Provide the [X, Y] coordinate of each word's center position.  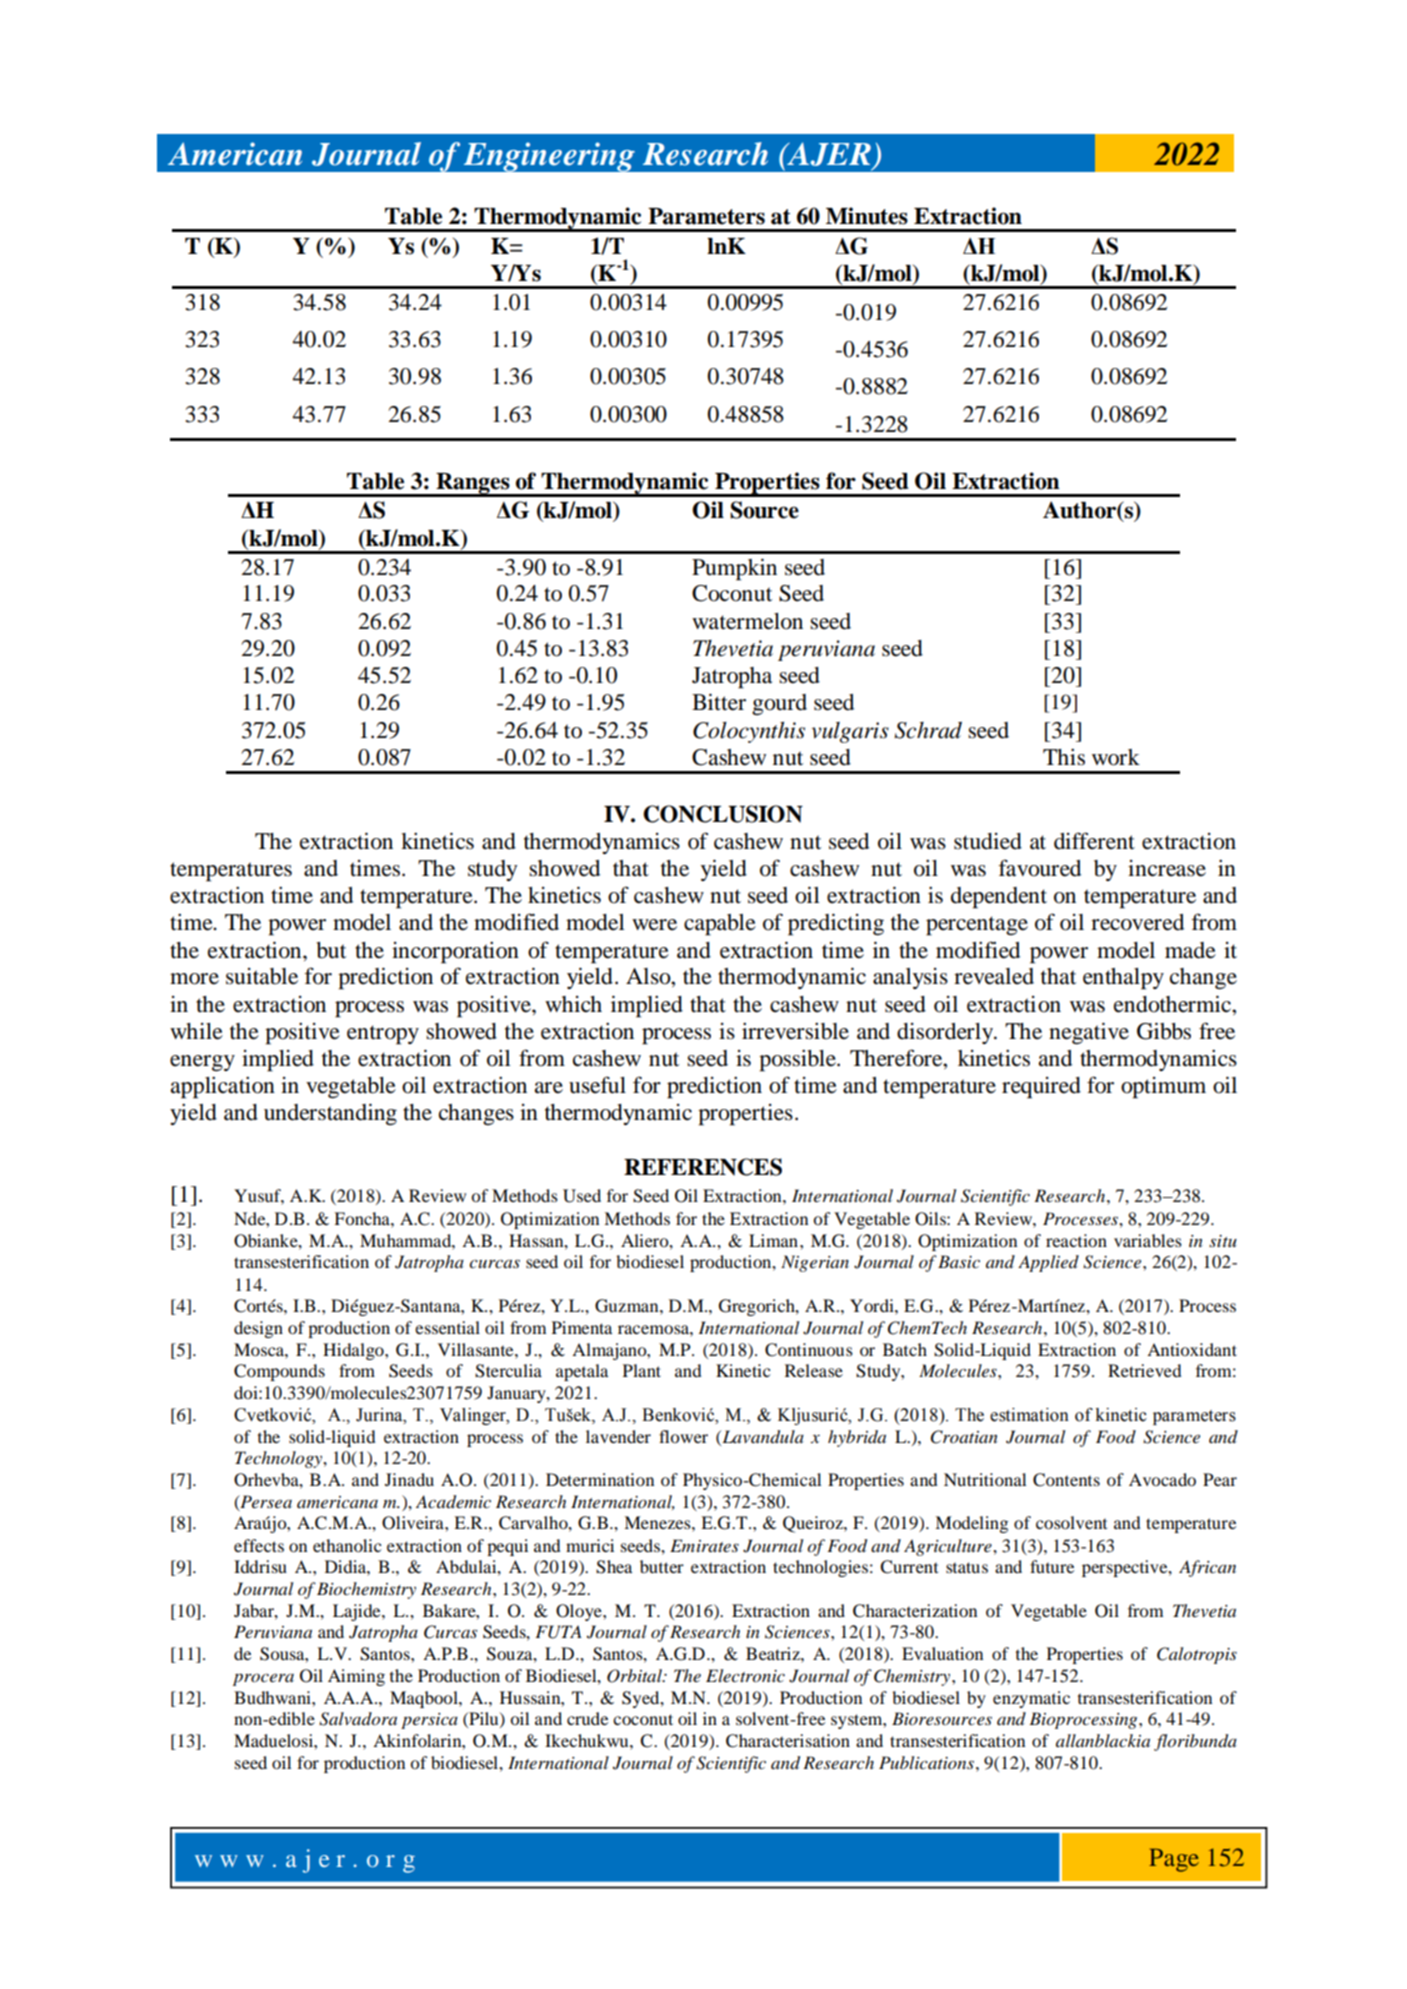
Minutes [867, 216]
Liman [773, 1240]
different [1094, 841]
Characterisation [788, 1741]
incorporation [455, 953]
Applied [1048, 1263]
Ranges [473, 484]
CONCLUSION [723, 814]
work [1116, 757]
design [258, 1329]
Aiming [356, 1677]
